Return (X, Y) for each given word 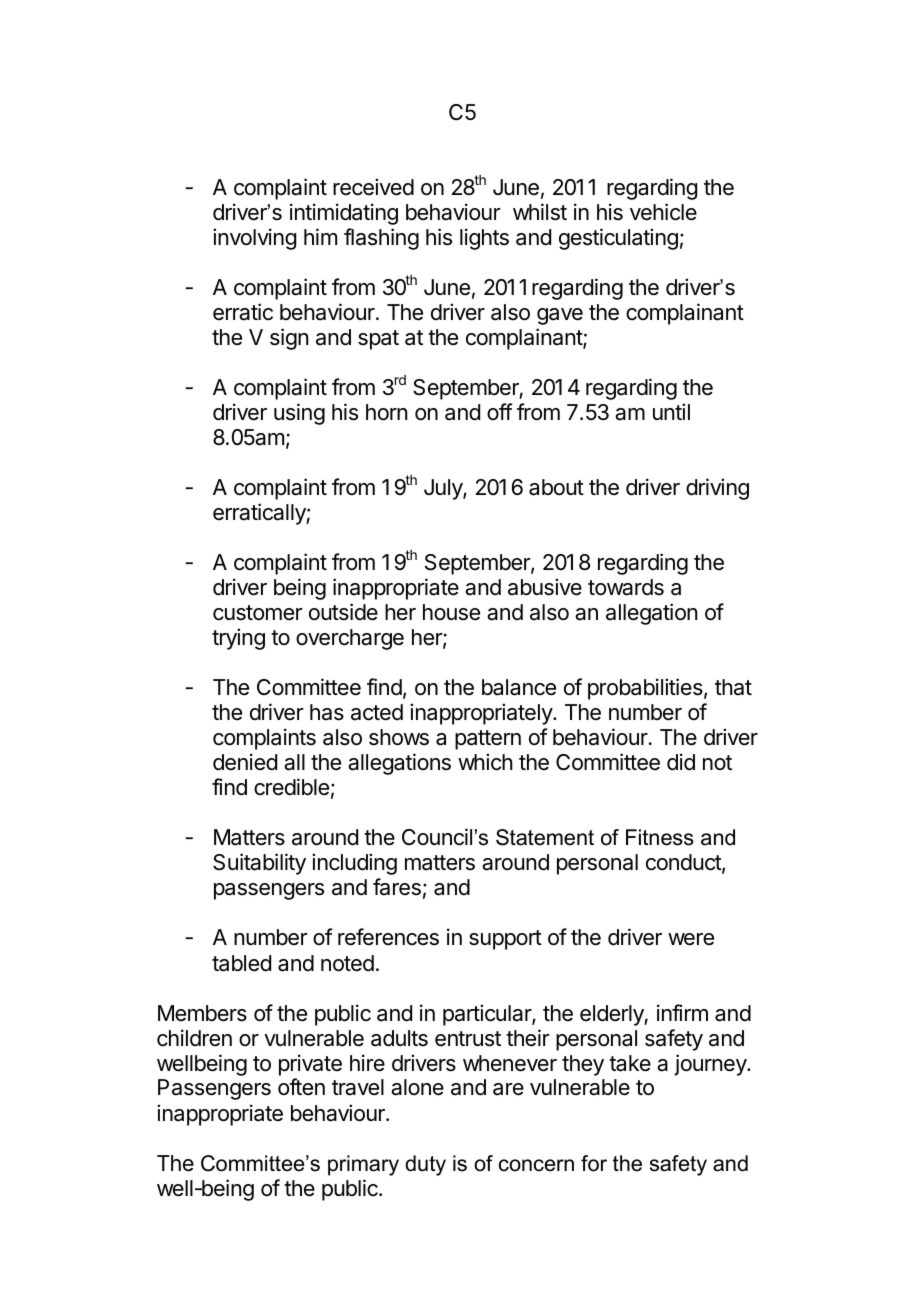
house (451, 612)
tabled (241, 963)
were (691, 939)
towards (626, 587)
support (505, 940)
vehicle (663, 212)
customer (258, 613)
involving (254, 239)
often (301, 1087)
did (681, 762)
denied (245, 762)
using (299, 414)
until (671, 411)
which (485, 762)
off (500, 411)
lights (484, 239)
